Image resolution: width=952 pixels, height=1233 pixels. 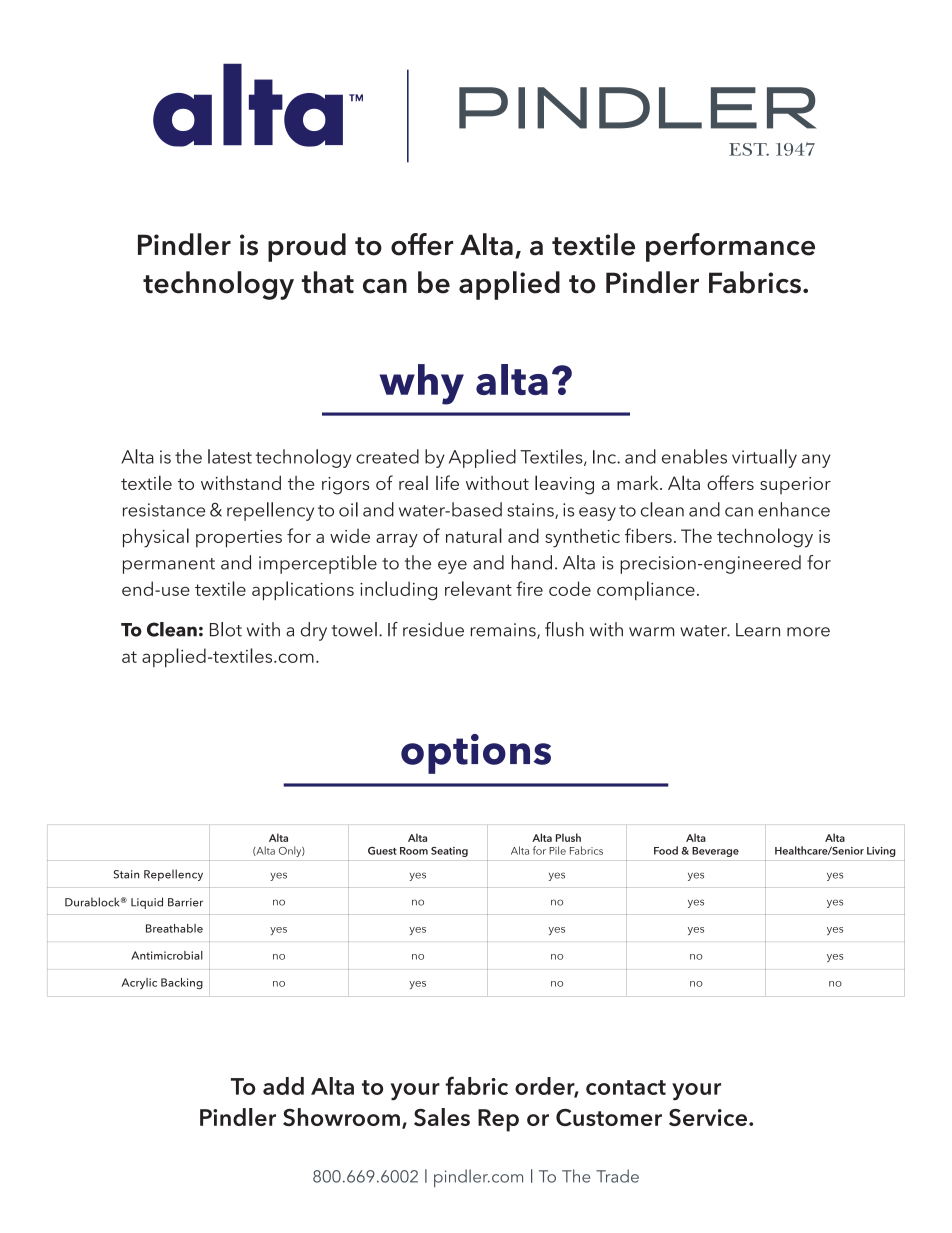 I want to click on Service, so click(x=708, y=1117).
